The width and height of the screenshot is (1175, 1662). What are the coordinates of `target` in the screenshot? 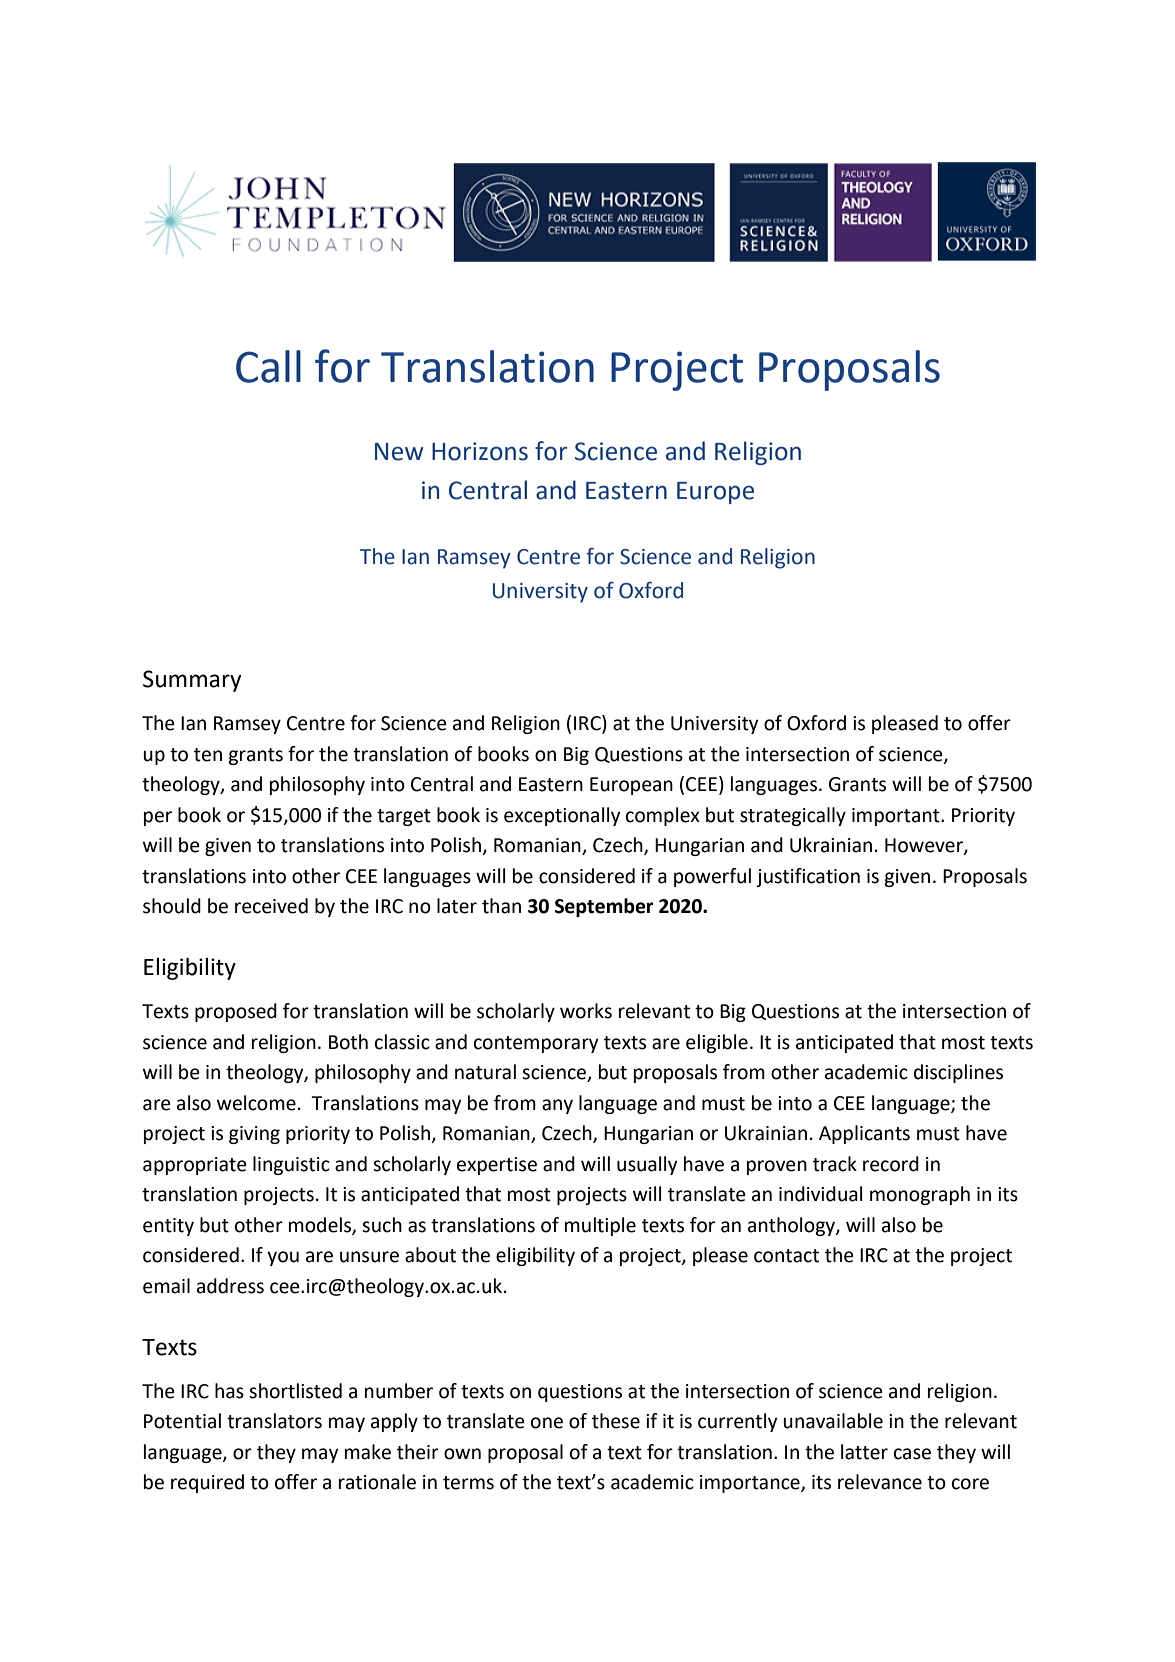 It's located at (404, 817).
